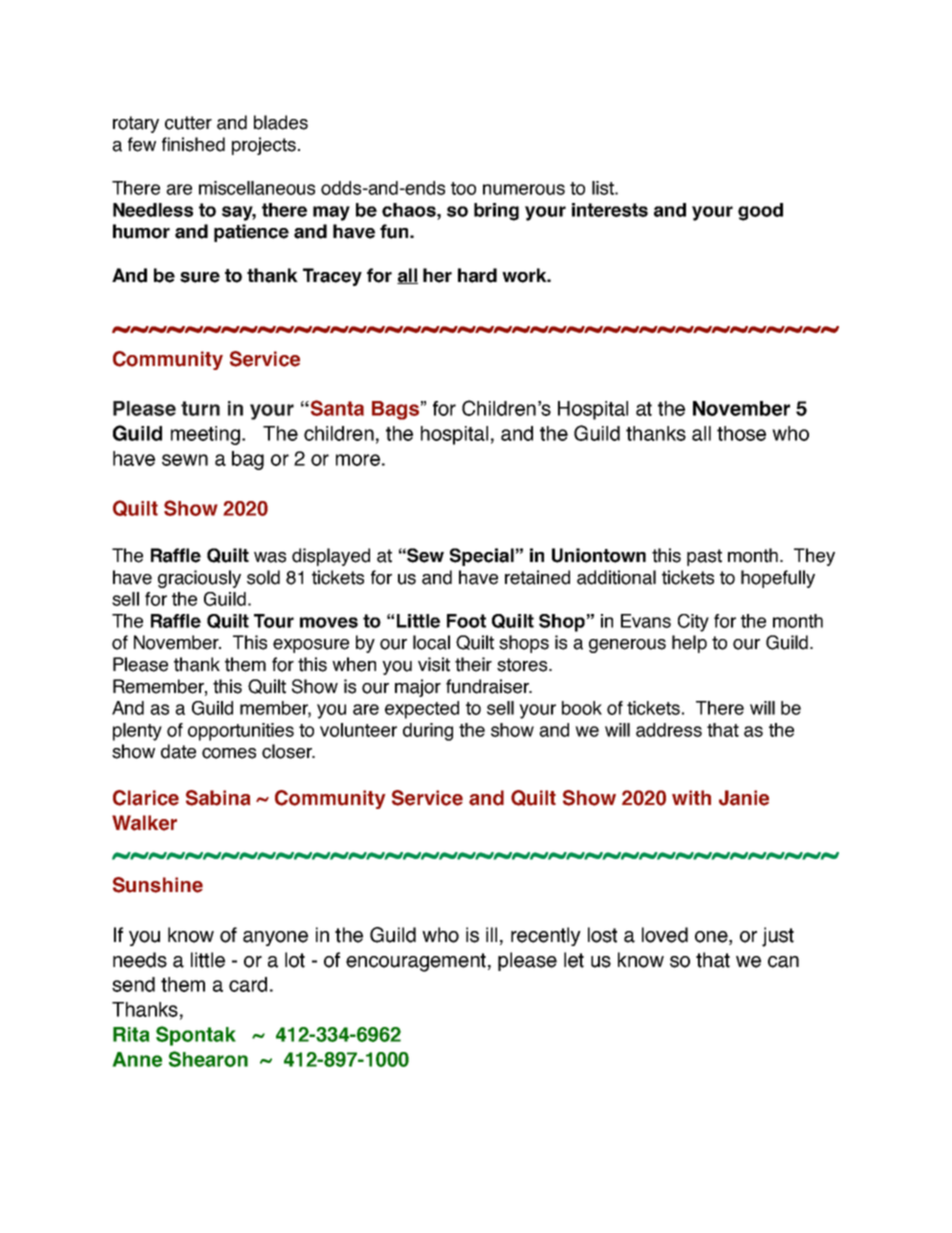  What do you see at coordinates (199, 579) in the document?
I see `graciously` at bounding box center [199, 579].
